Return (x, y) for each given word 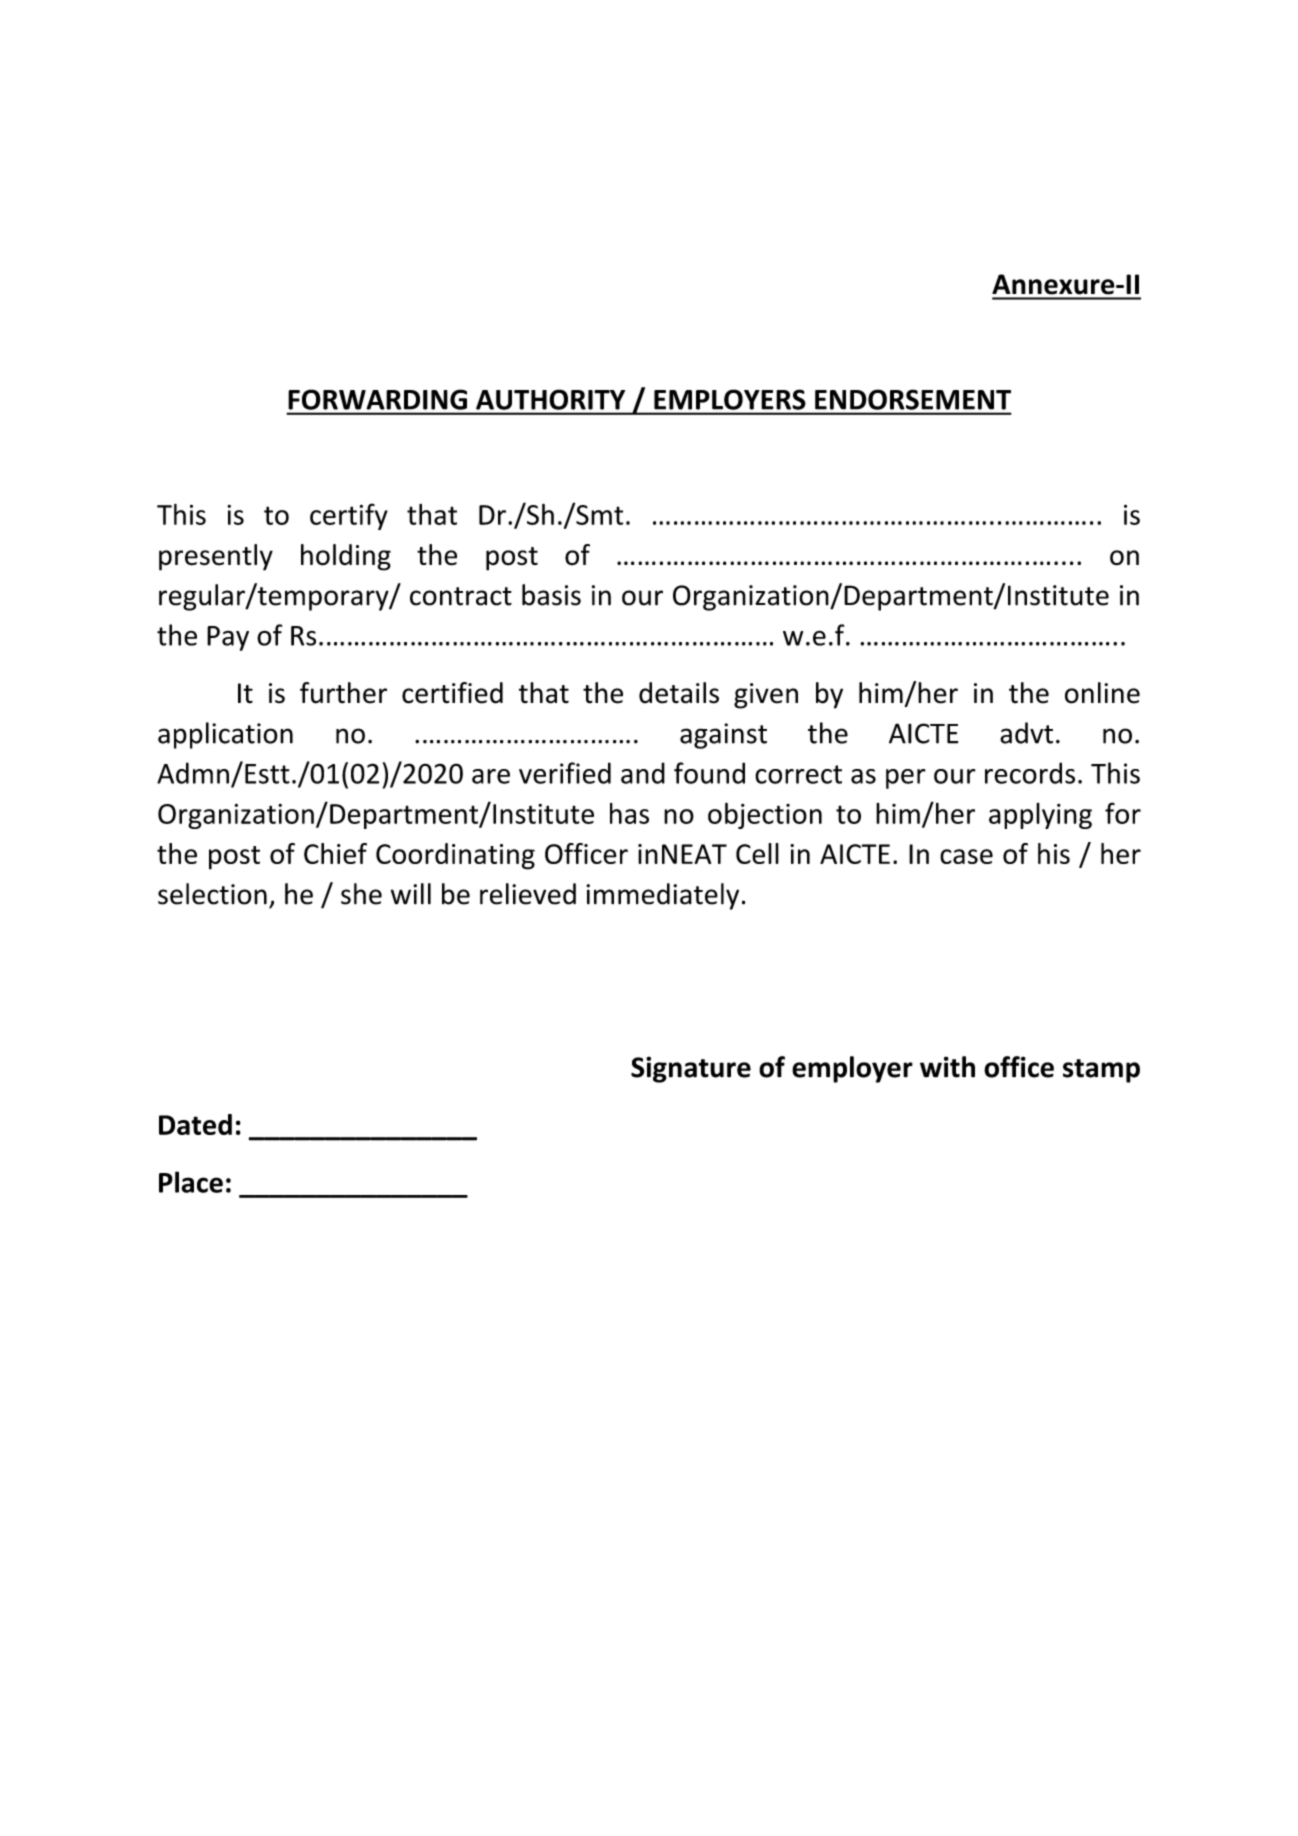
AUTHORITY (550, 400)
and (643, 773)
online (1102, 693)
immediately (662, 896)
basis (551, 595)
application (225, 735)
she (361, 894)
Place (191, 1182)
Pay (228, 638)
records (1030, 773)
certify (349, 516)
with (947, 1067)
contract (461, 596)
